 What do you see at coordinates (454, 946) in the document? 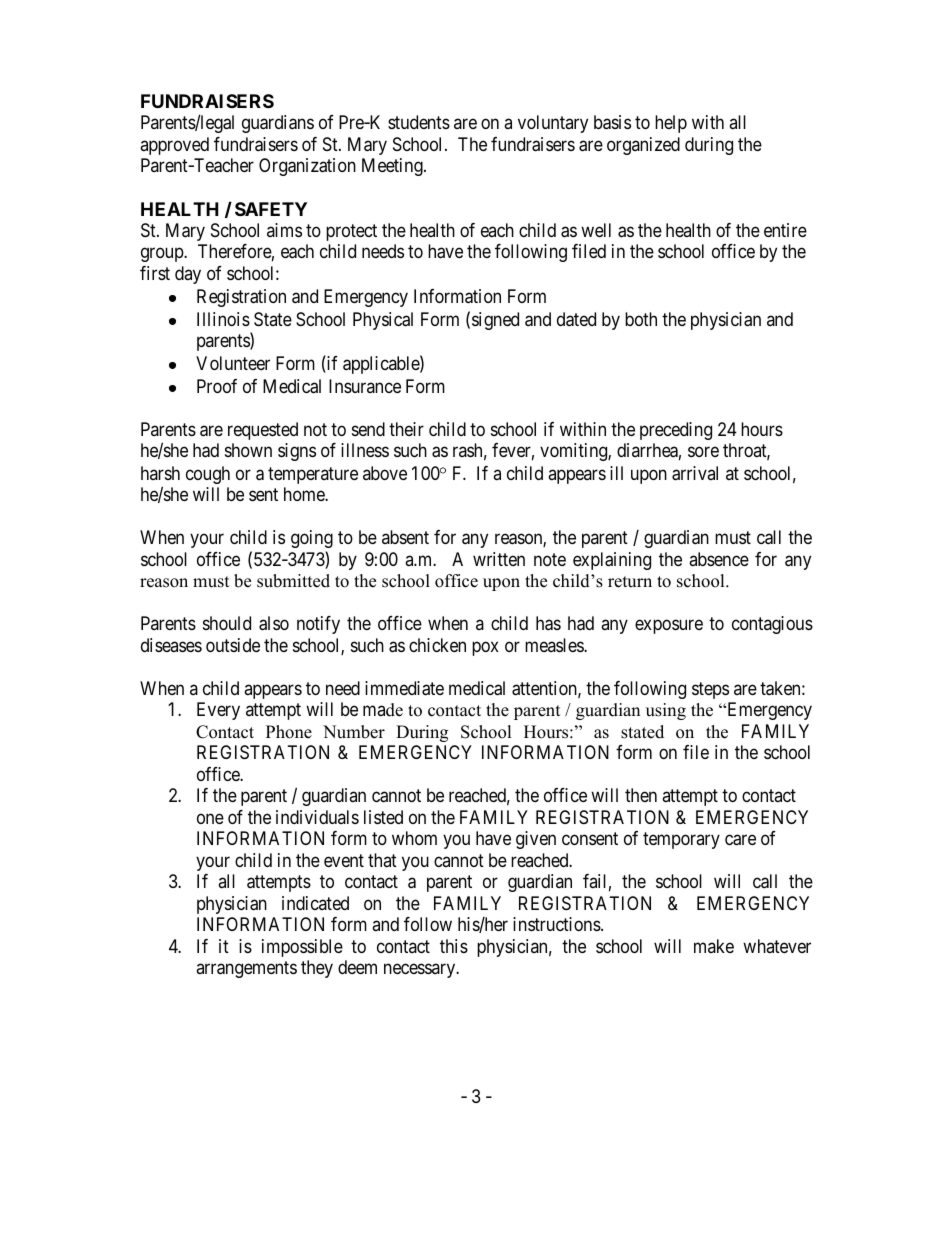
I see `this` at bounding box center [454, 946].
